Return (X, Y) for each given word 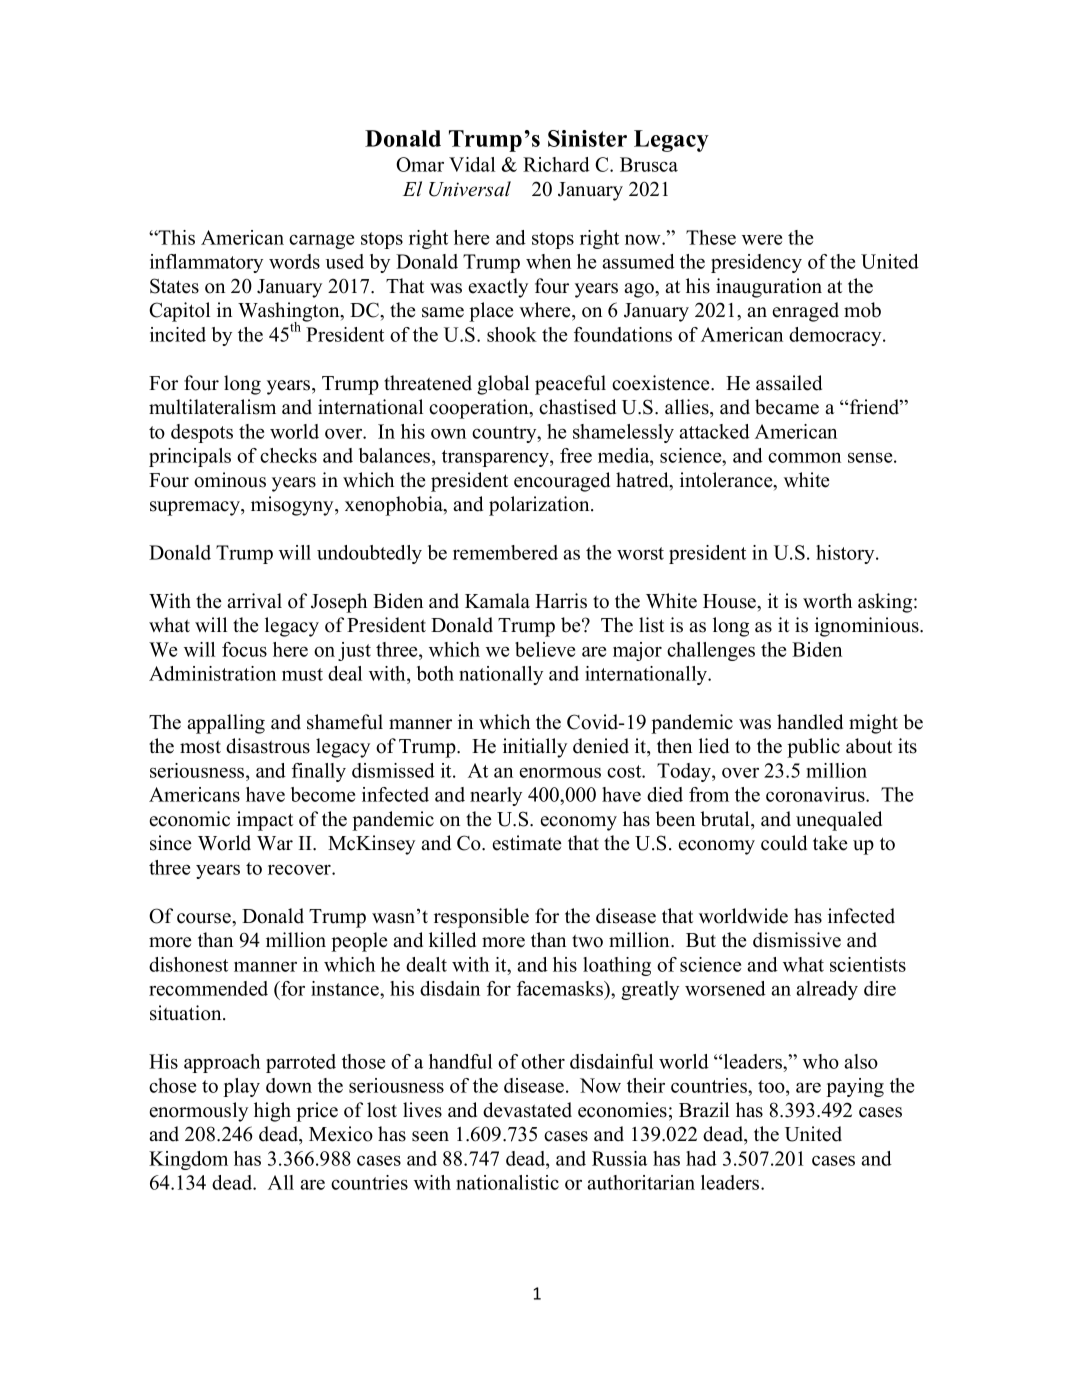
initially (535, 748)
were (762, 240)
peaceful (570, 385)
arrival (254, 600)
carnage (321, 242)
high (272, 1112)
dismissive (797, 940)
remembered (505, 552)
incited (178, 334)
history (846, 554)
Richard (556, 164)
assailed (789, 383)
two (587, 941)
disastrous (268, 746)
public (813, 748)
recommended (208, 988)
